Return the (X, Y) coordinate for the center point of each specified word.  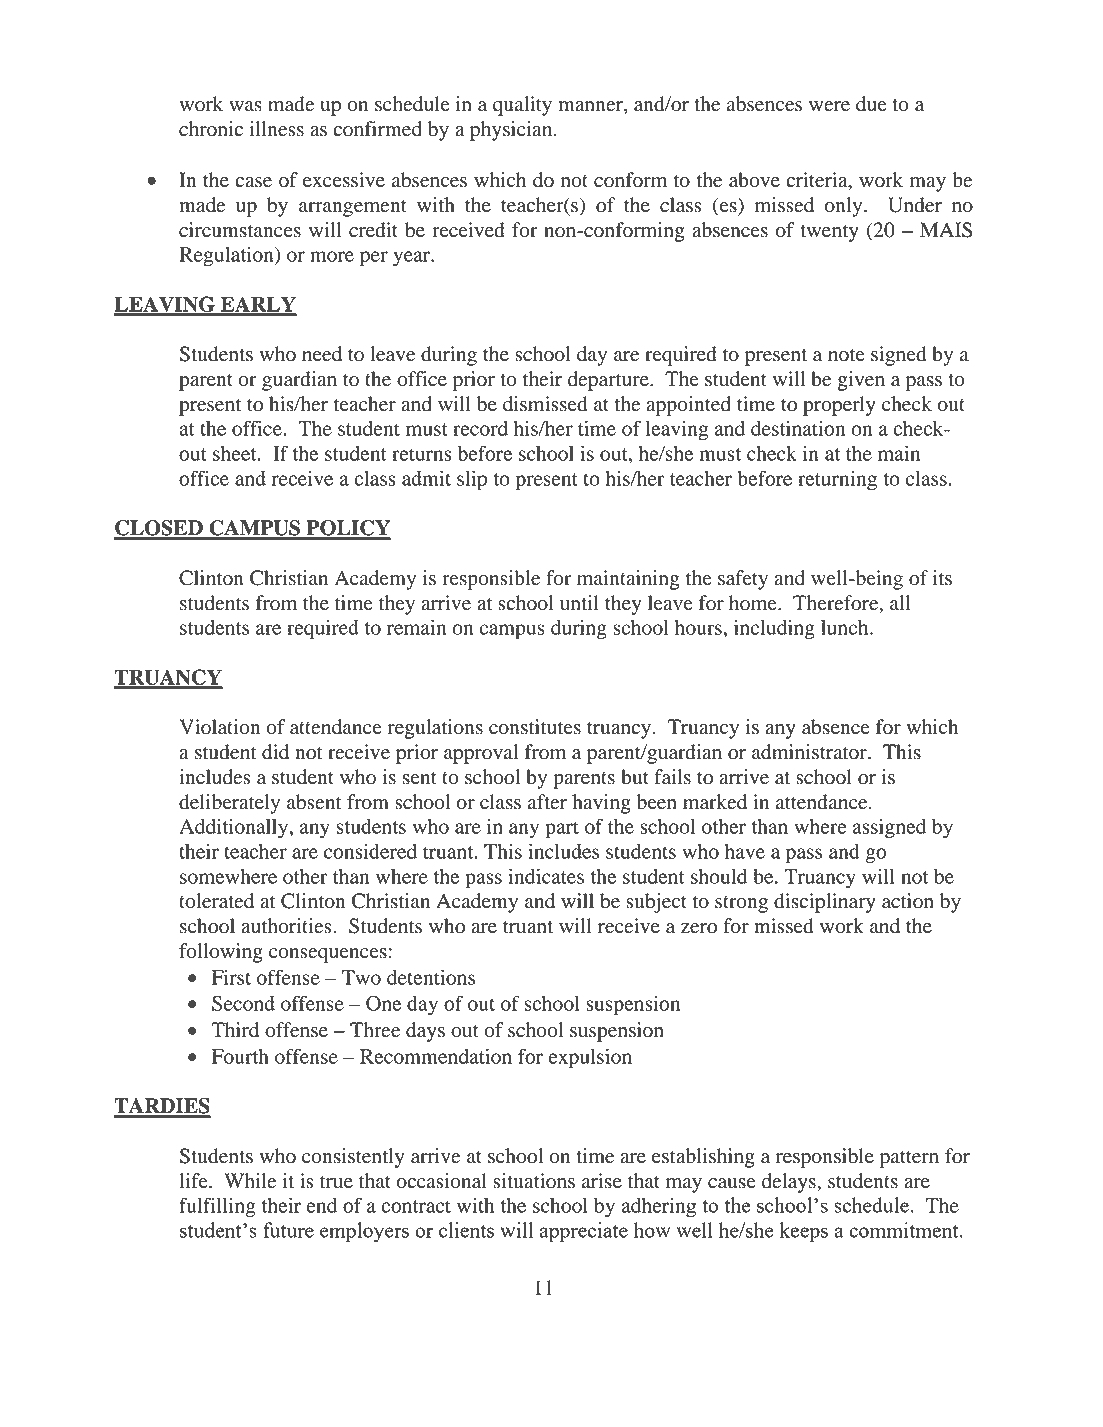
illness (277, 129)
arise (602, 1181)
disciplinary (825, 903)
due (871, 104)
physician (512, 131)
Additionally (234, 829)
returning (837, 480)
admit (426, 478)
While (250, 1181)
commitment (905, 1230)
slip (472, 480)
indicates (546, 876)
